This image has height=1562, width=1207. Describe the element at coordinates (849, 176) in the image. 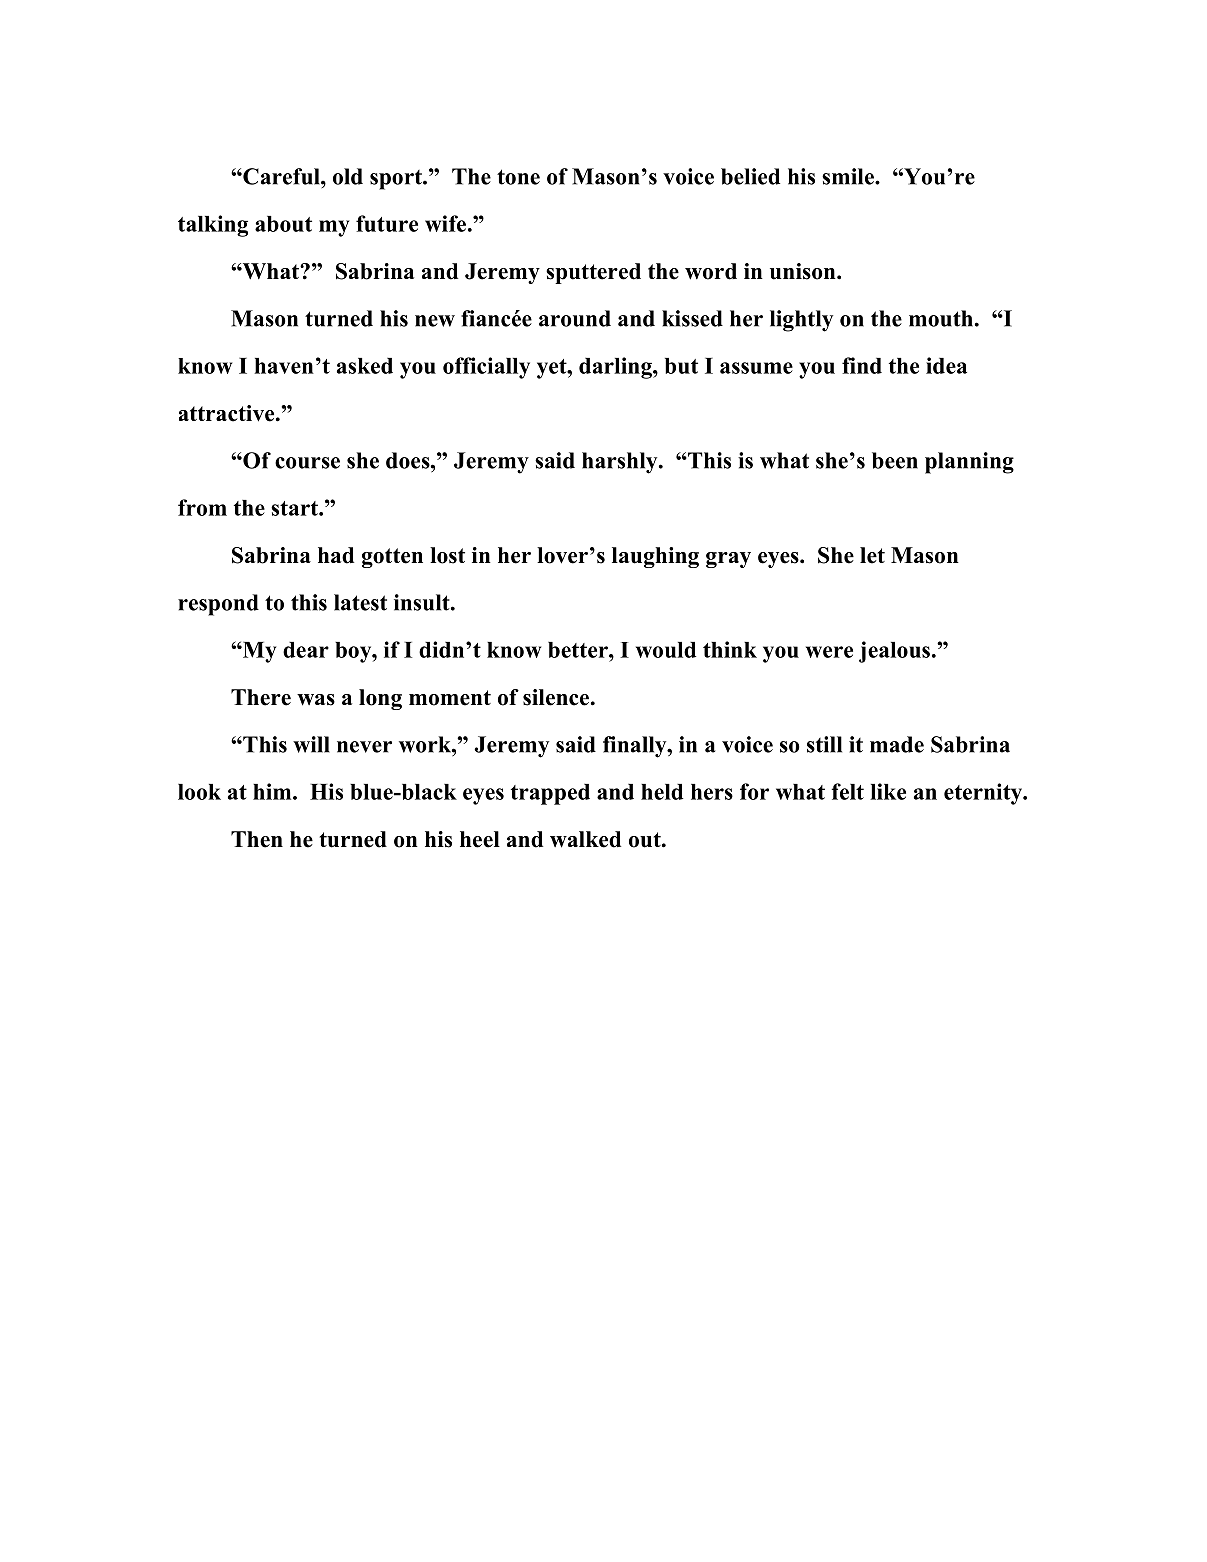

I see `smile` at that location.
